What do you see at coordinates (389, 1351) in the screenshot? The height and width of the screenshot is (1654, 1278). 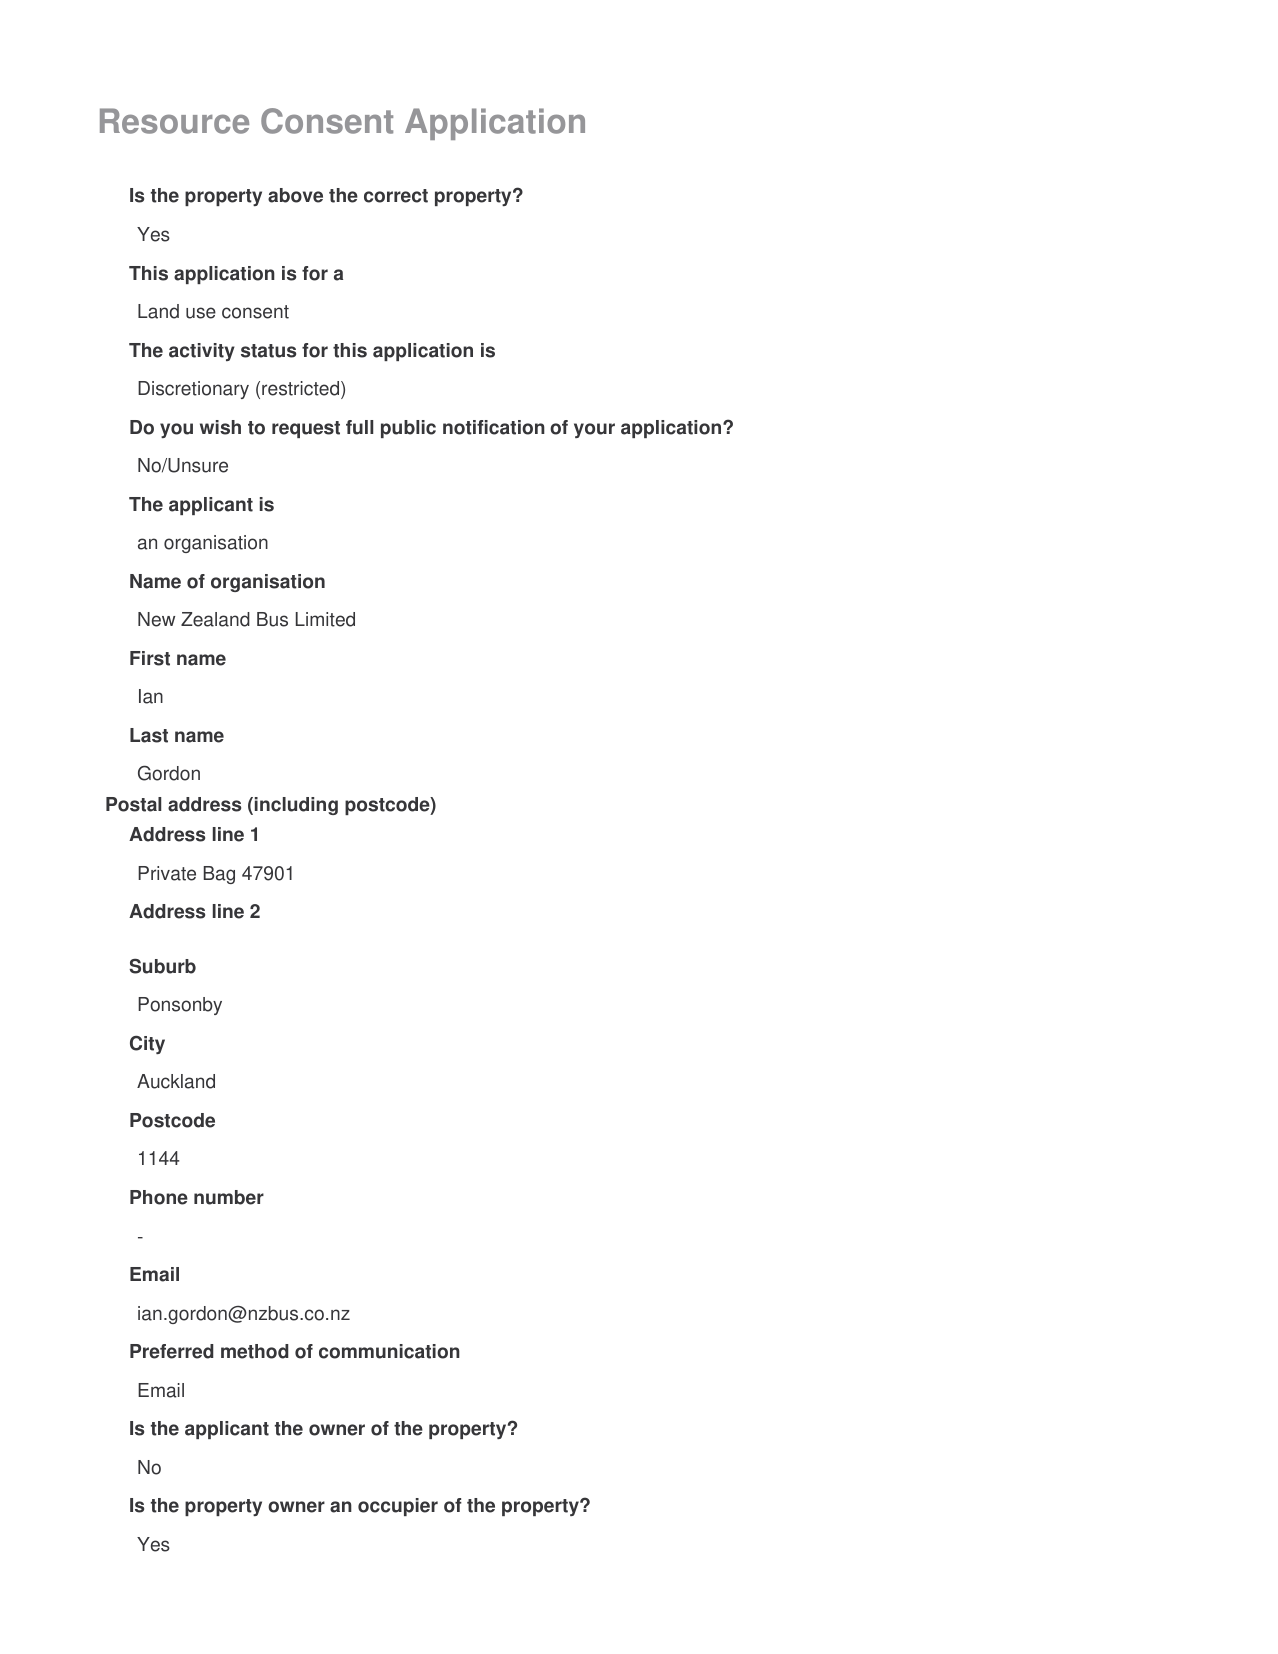 I see `communication` at bounding box center [389, 1351].
